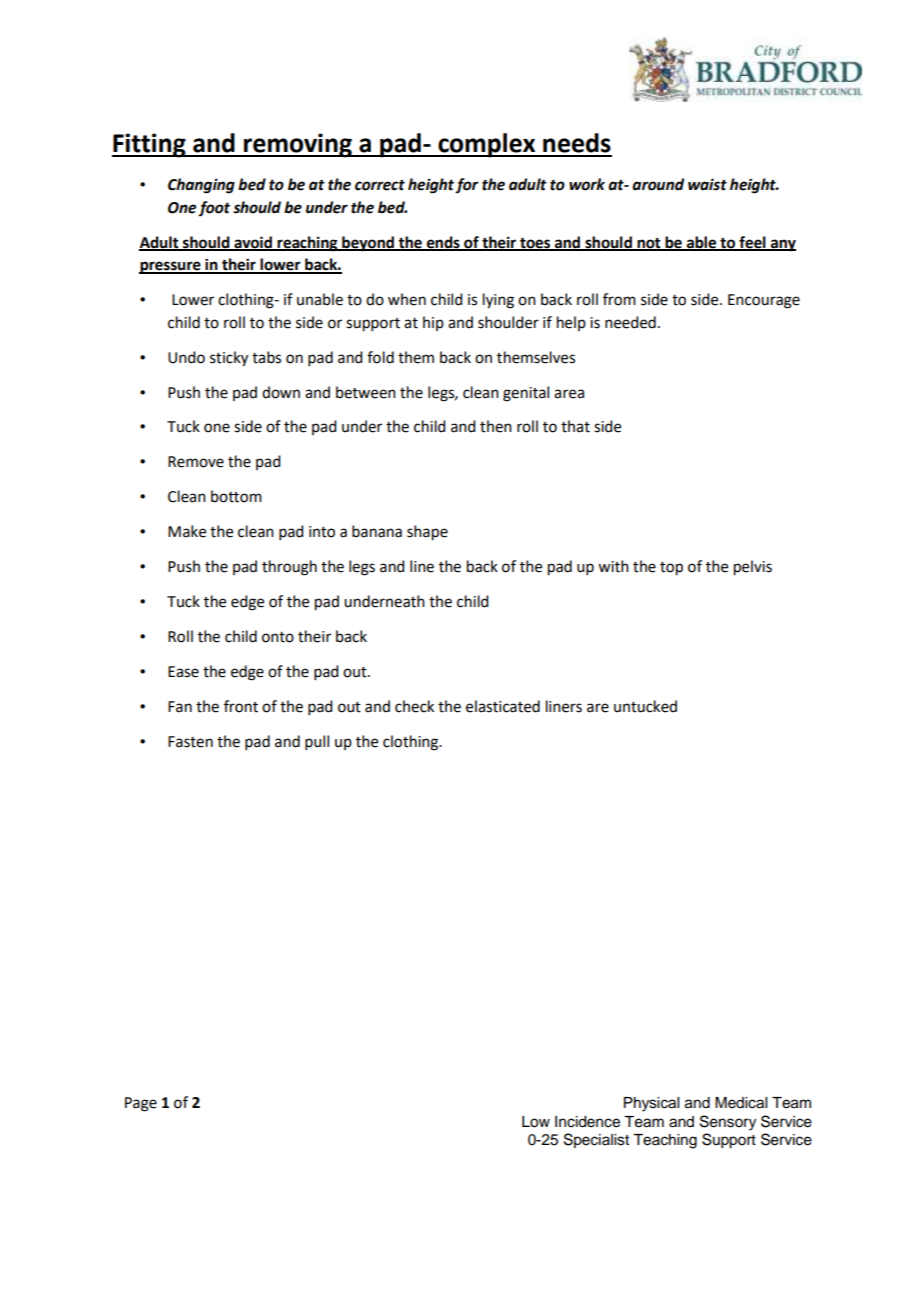 This screenshot has height=1308, width=924. What do you see at coordinates (414, 706) in the screenshot?
I see `check` at bounding box center [414, 706].
